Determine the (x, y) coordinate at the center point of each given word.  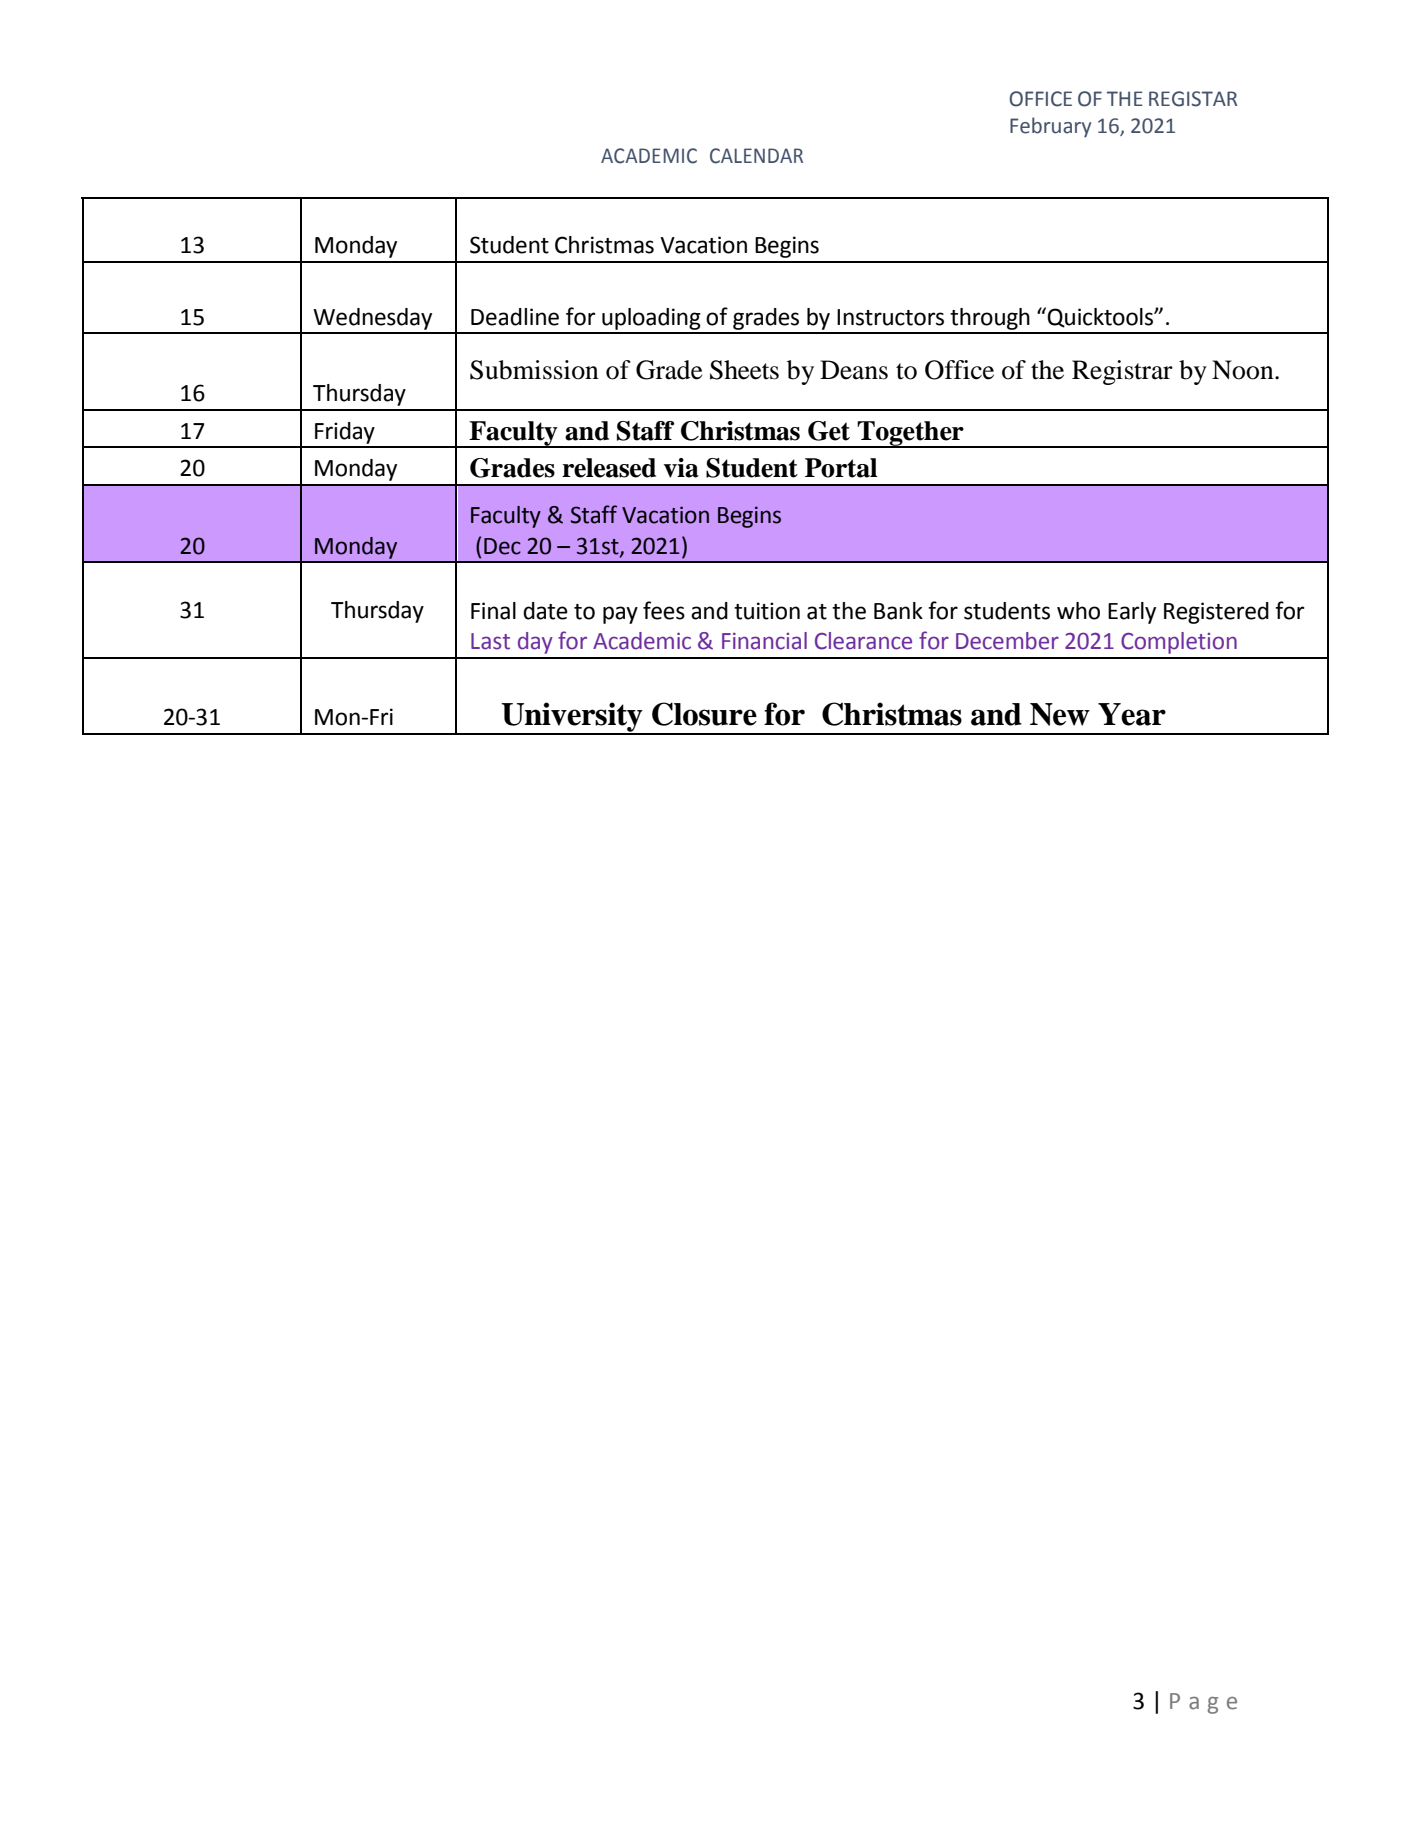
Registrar (1122, 372)
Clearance (863, 641)
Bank (898, 611)
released (609, 468)
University (572, 718)
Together (910, 434)
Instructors (890, 317)
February (1050, 127)
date (545, 611)
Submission (534, 370)
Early (1132, 613)
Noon (1244, 370)
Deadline (515, 317)
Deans (854, 370)
